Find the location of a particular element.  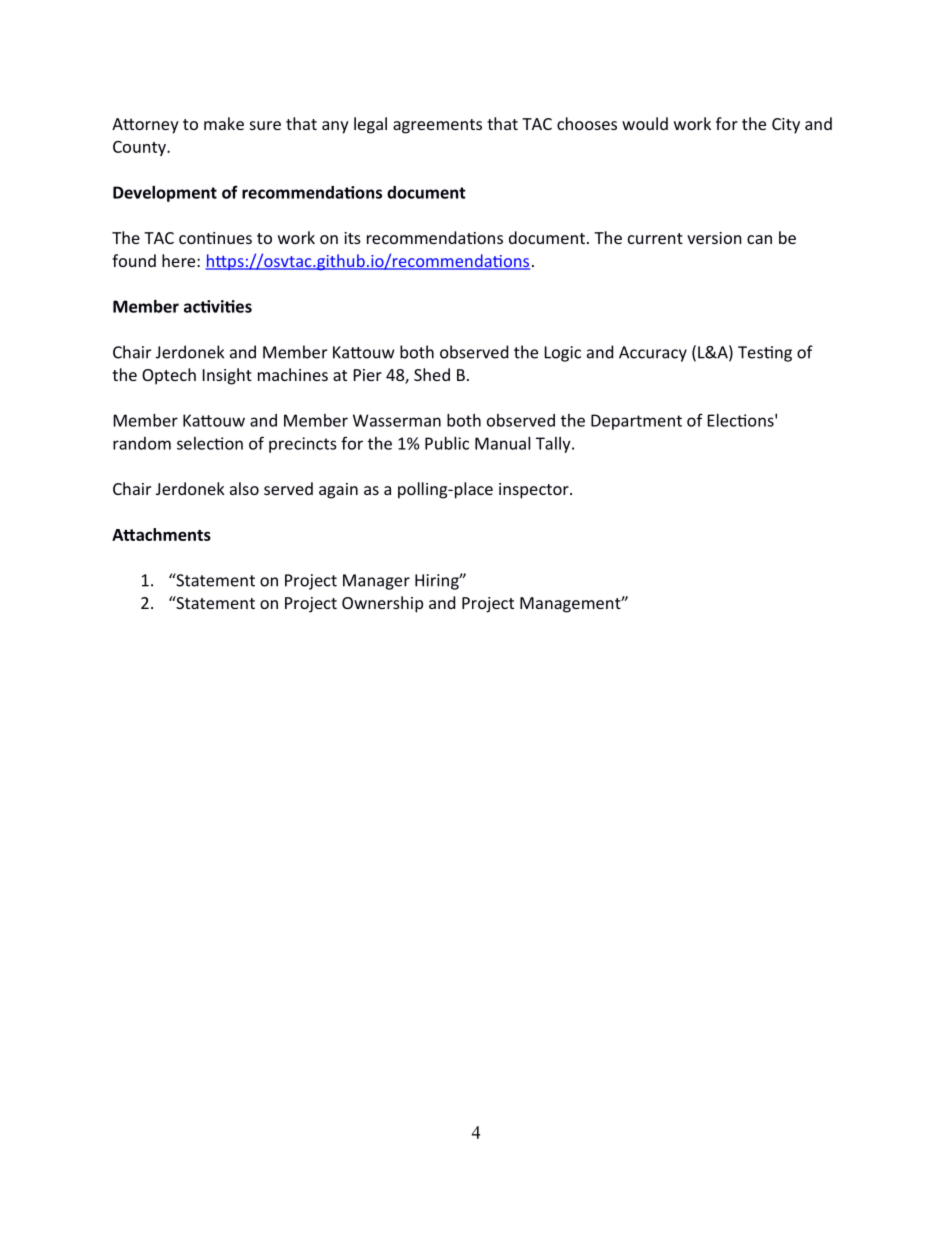

version is located at coordinates (714, 238).
